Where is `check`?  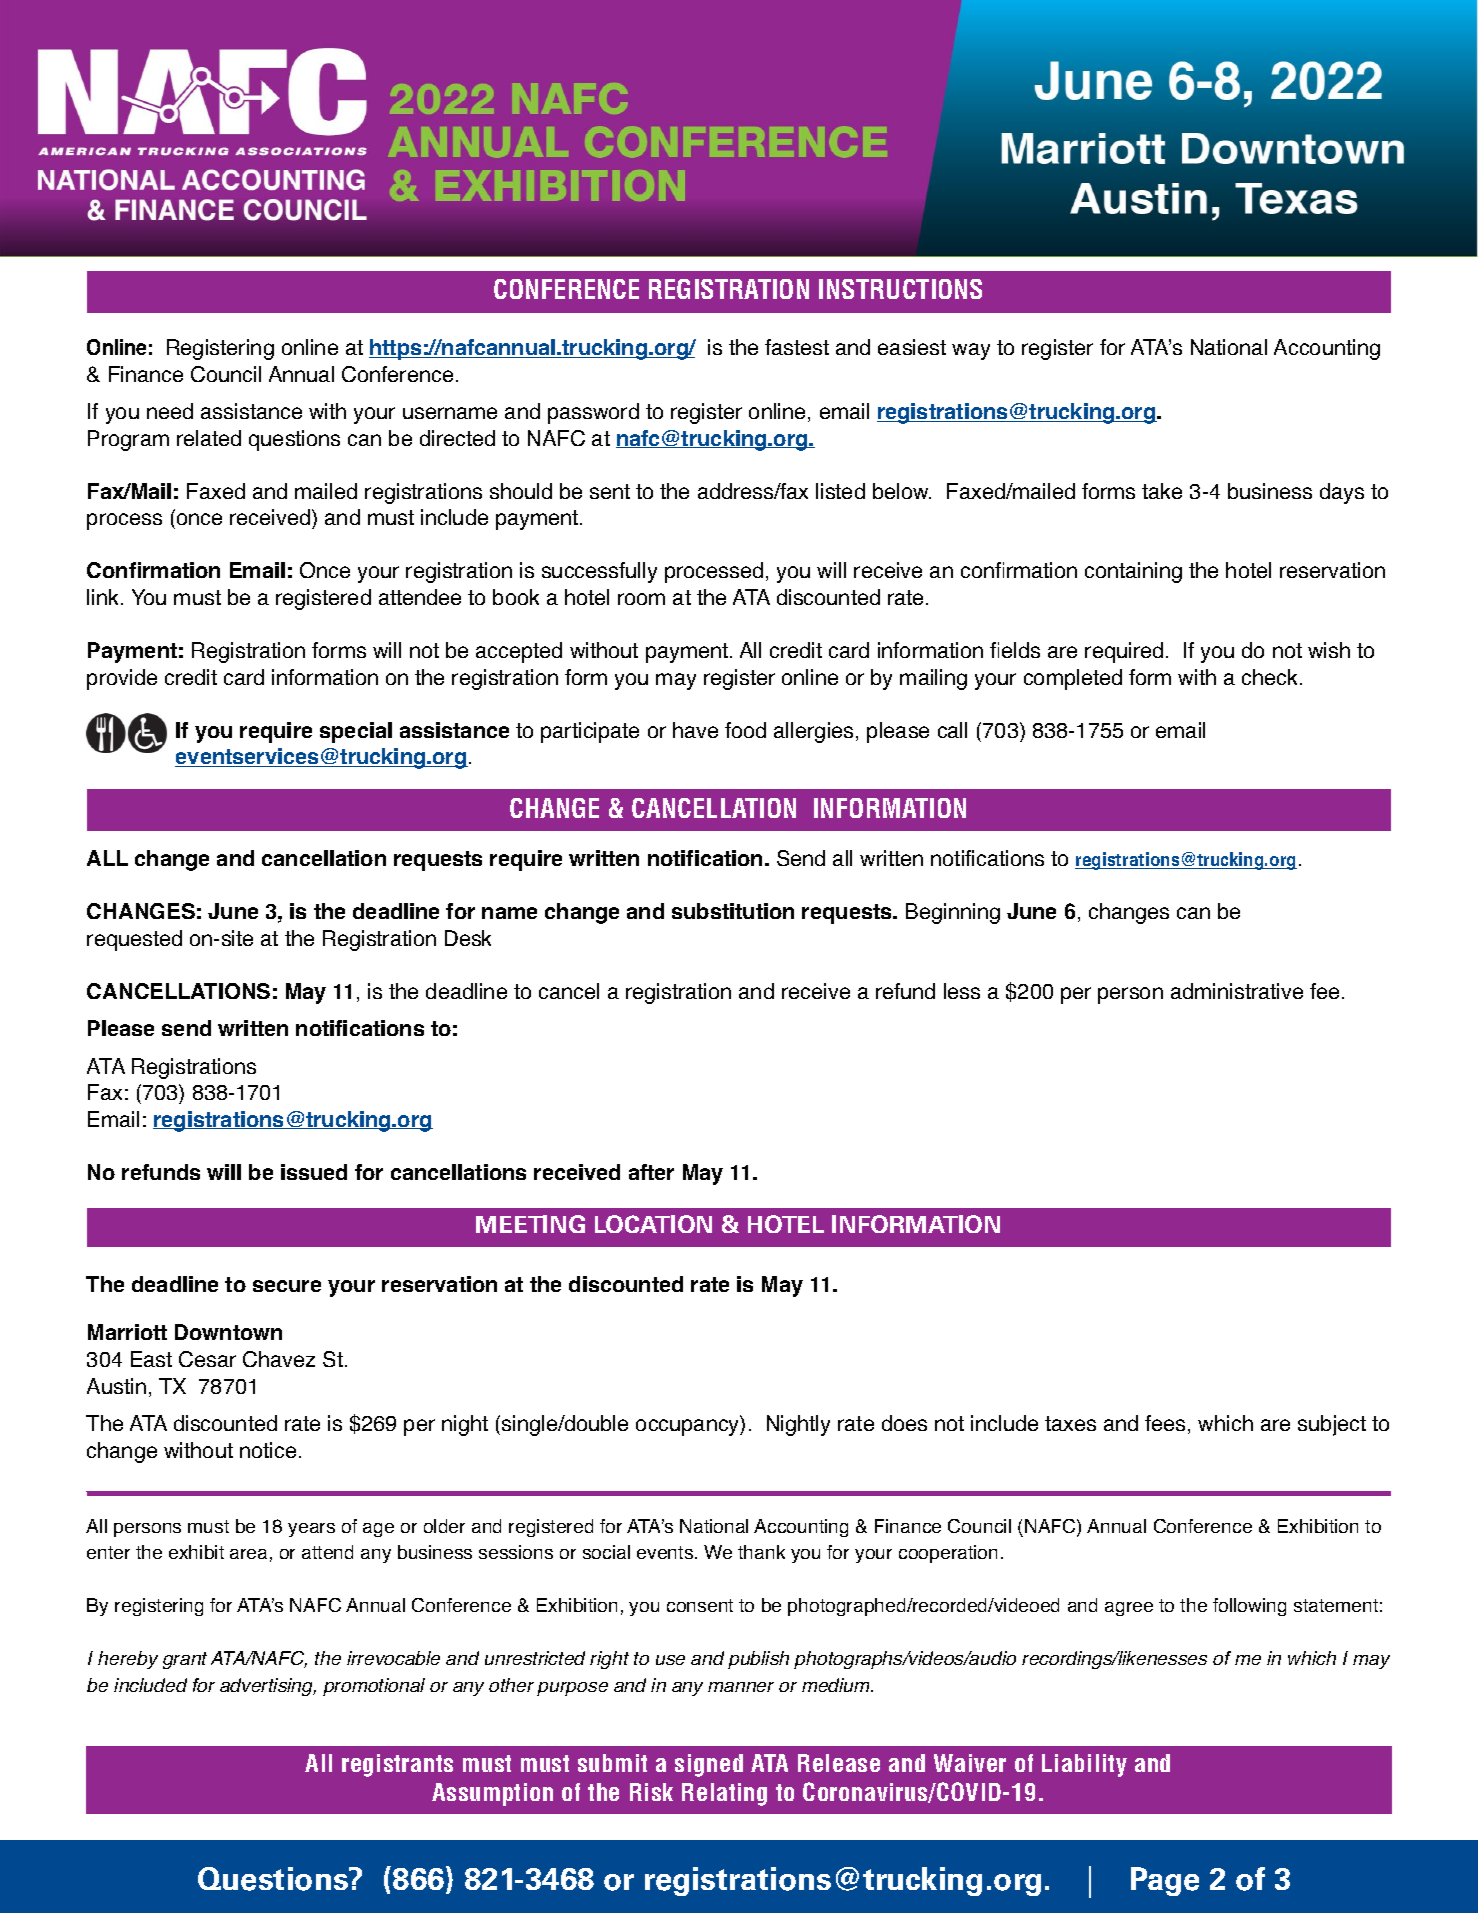 check is located at coordinates (1271, 677).
